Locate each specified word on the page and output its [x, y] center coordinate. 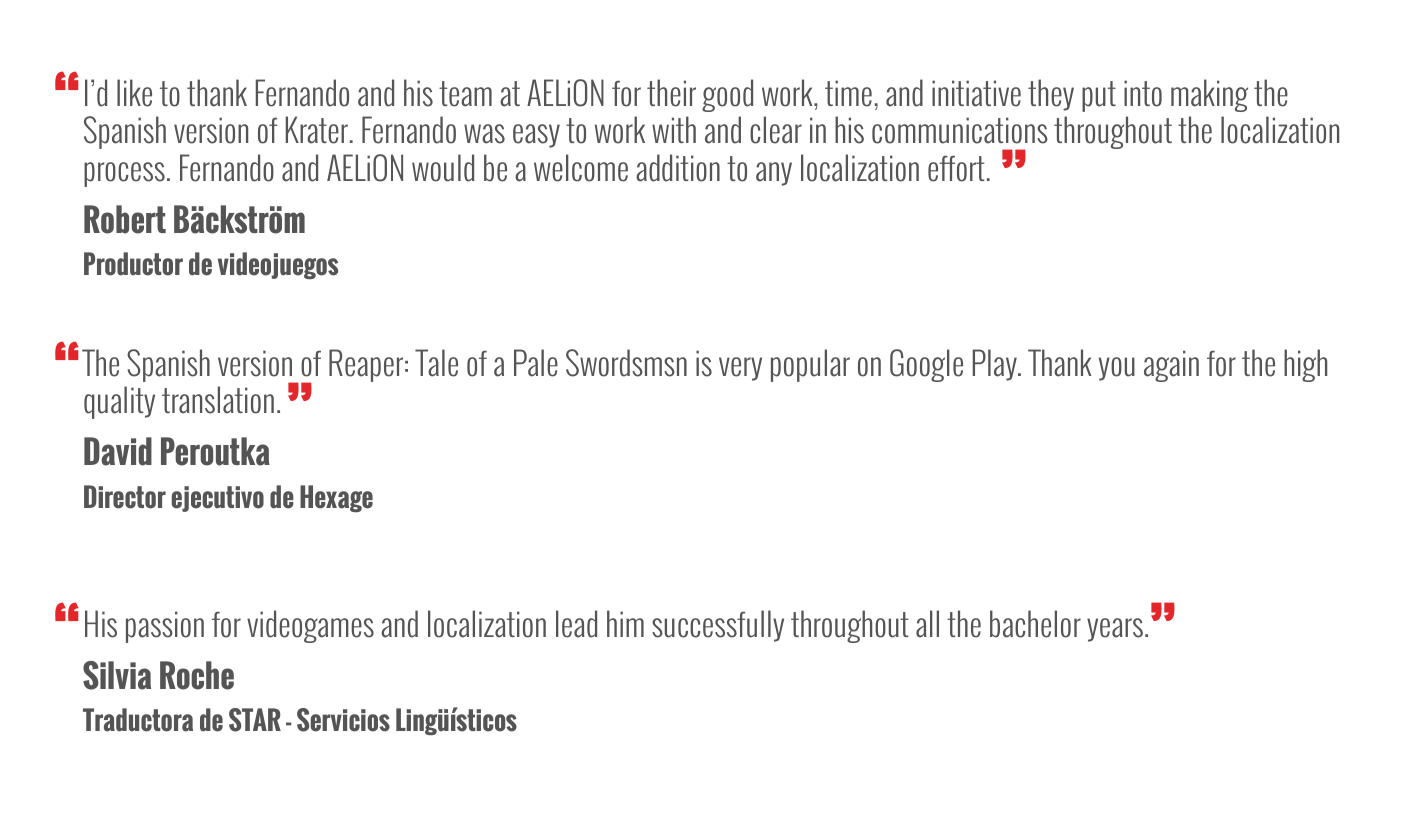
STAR [255, 720]
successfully [718, 626]
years [1115, 630]
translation [218, 400]
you [1117, 369]
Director [125, 497]
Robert [125, 219]
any [774, 174]
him [625, 623]
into [1143, 93]
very [740, 369]
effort [956, 168]
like [134, 93]
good [727, 95]
